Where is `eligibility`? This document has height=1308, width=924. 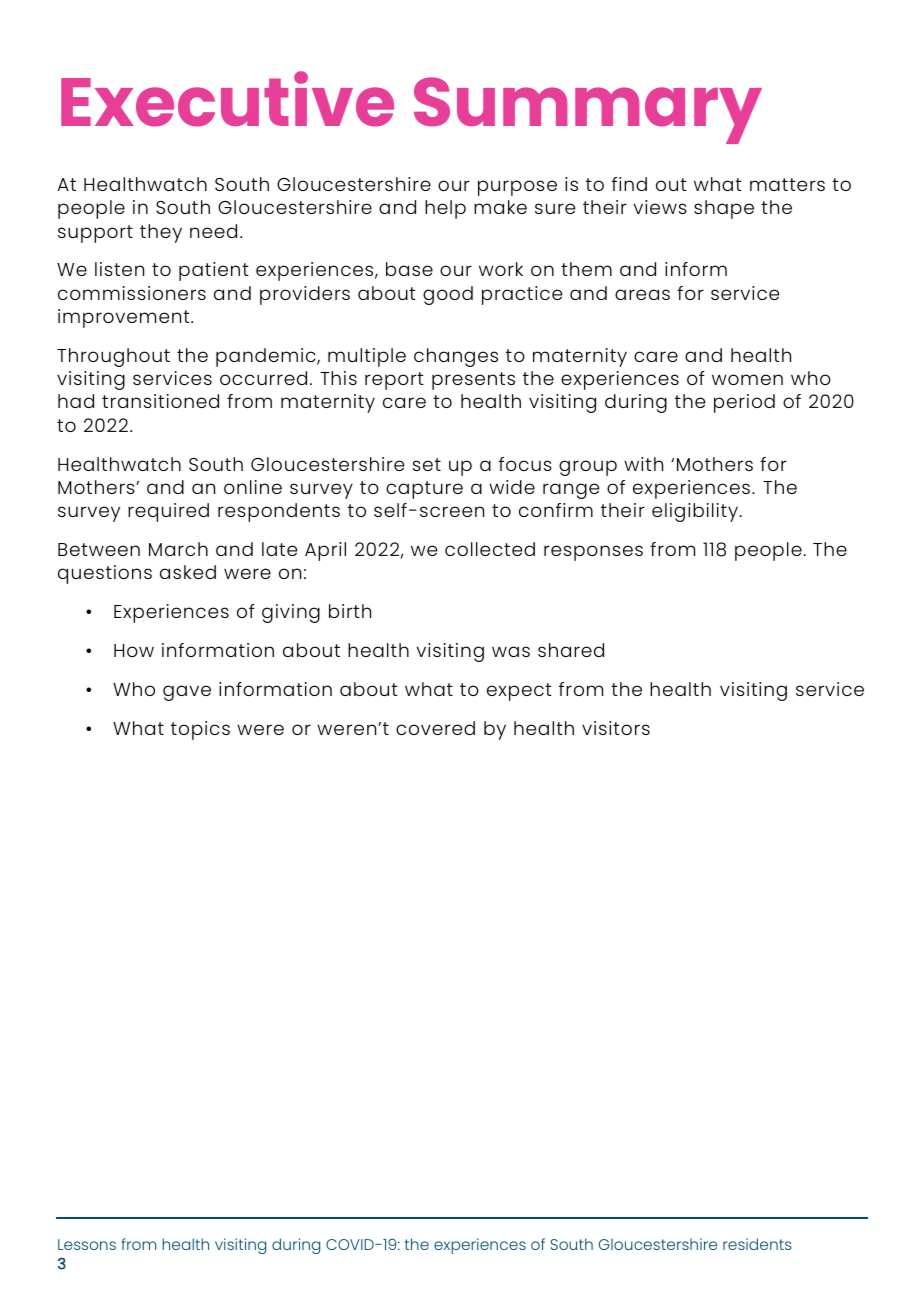 eligibility is located at coordinates (695, 512).
